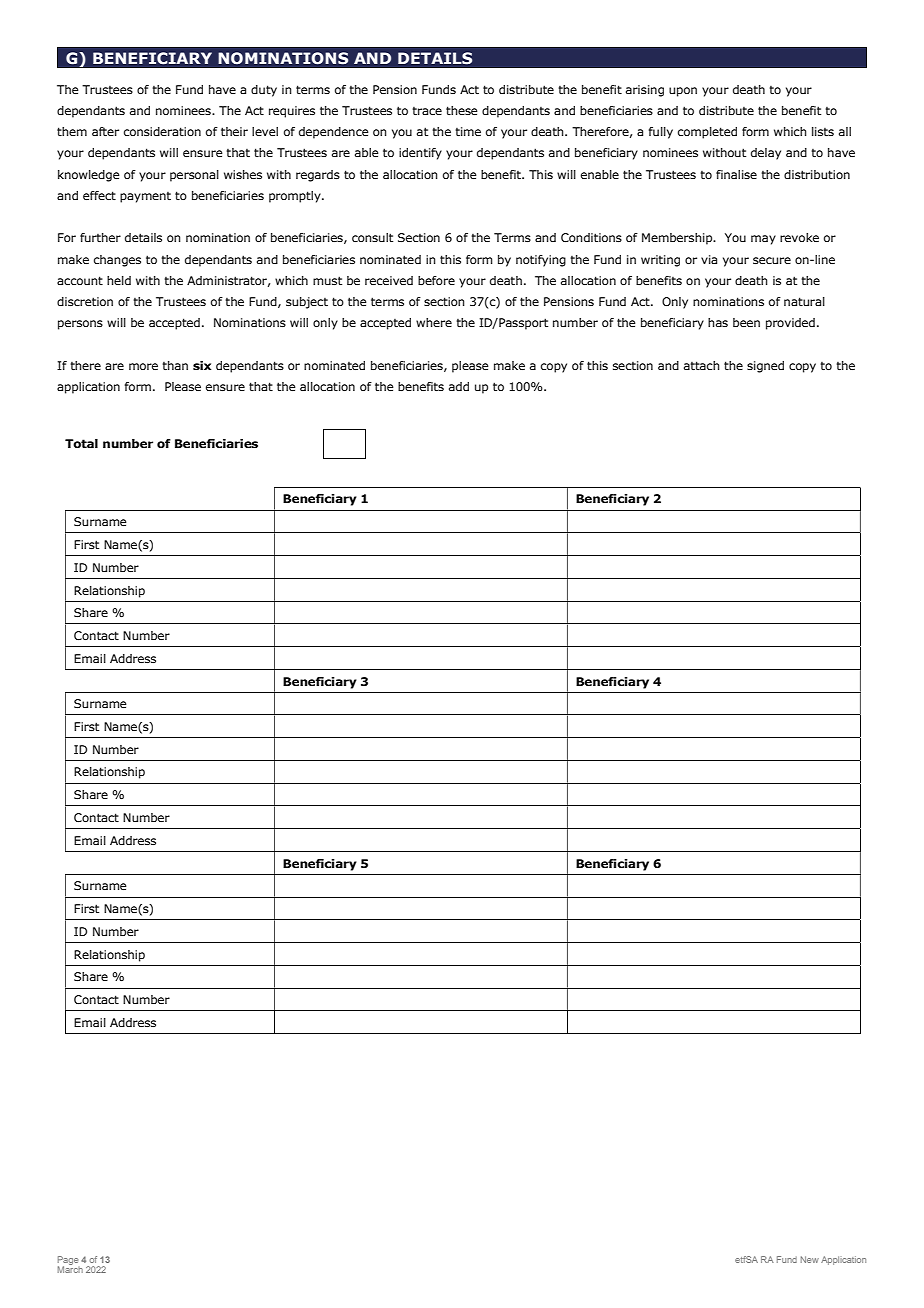 This screenshot has width=924, height=1308. What do you see at coordinates (434, 322) in the screenshot?
I see `where` at bounding box center [434, 322].
